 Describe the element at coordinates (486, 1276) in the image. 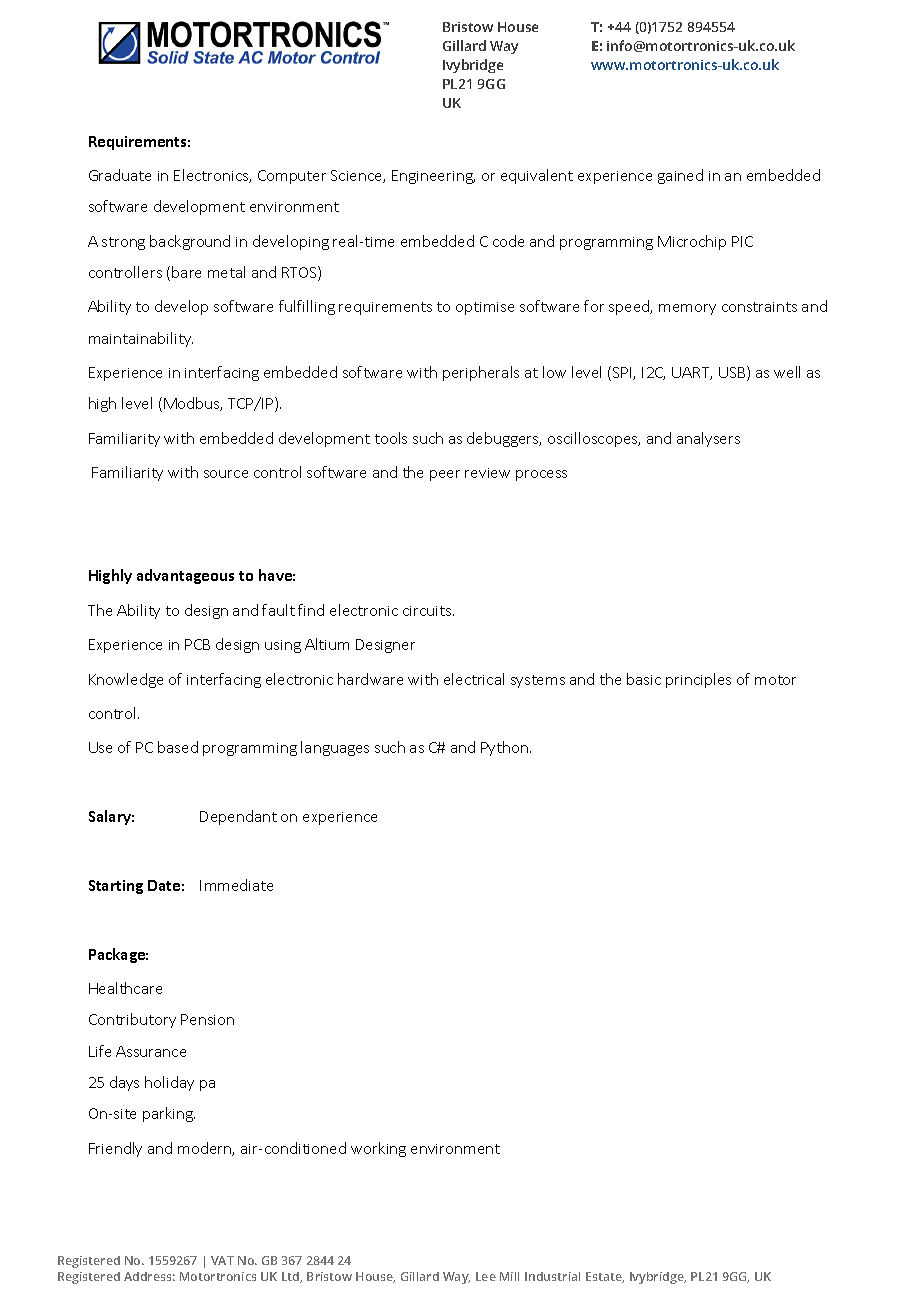

I see `Lee` at that location.
